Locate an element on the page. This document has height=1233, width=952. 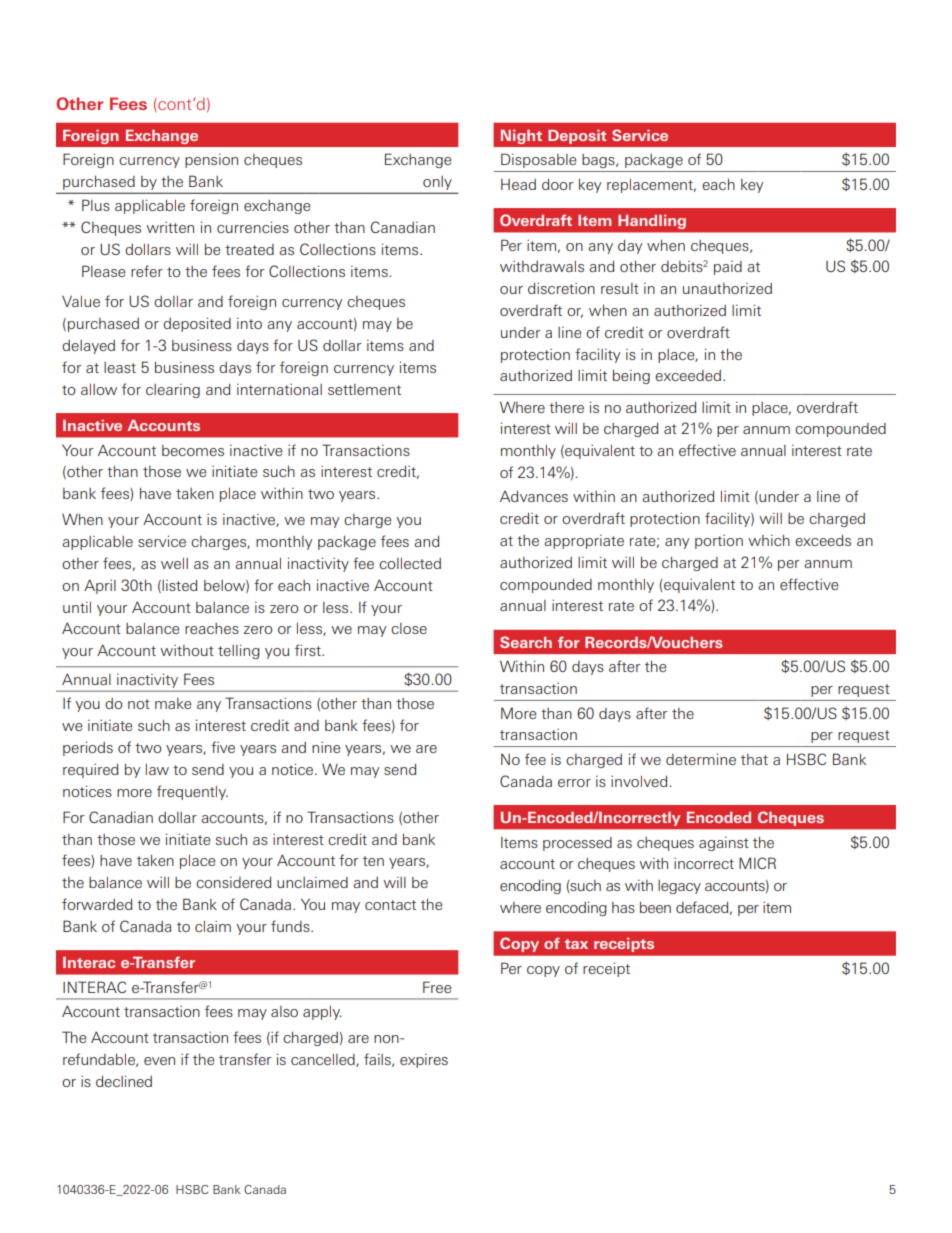
listed is located at coordinates (178, 586).
